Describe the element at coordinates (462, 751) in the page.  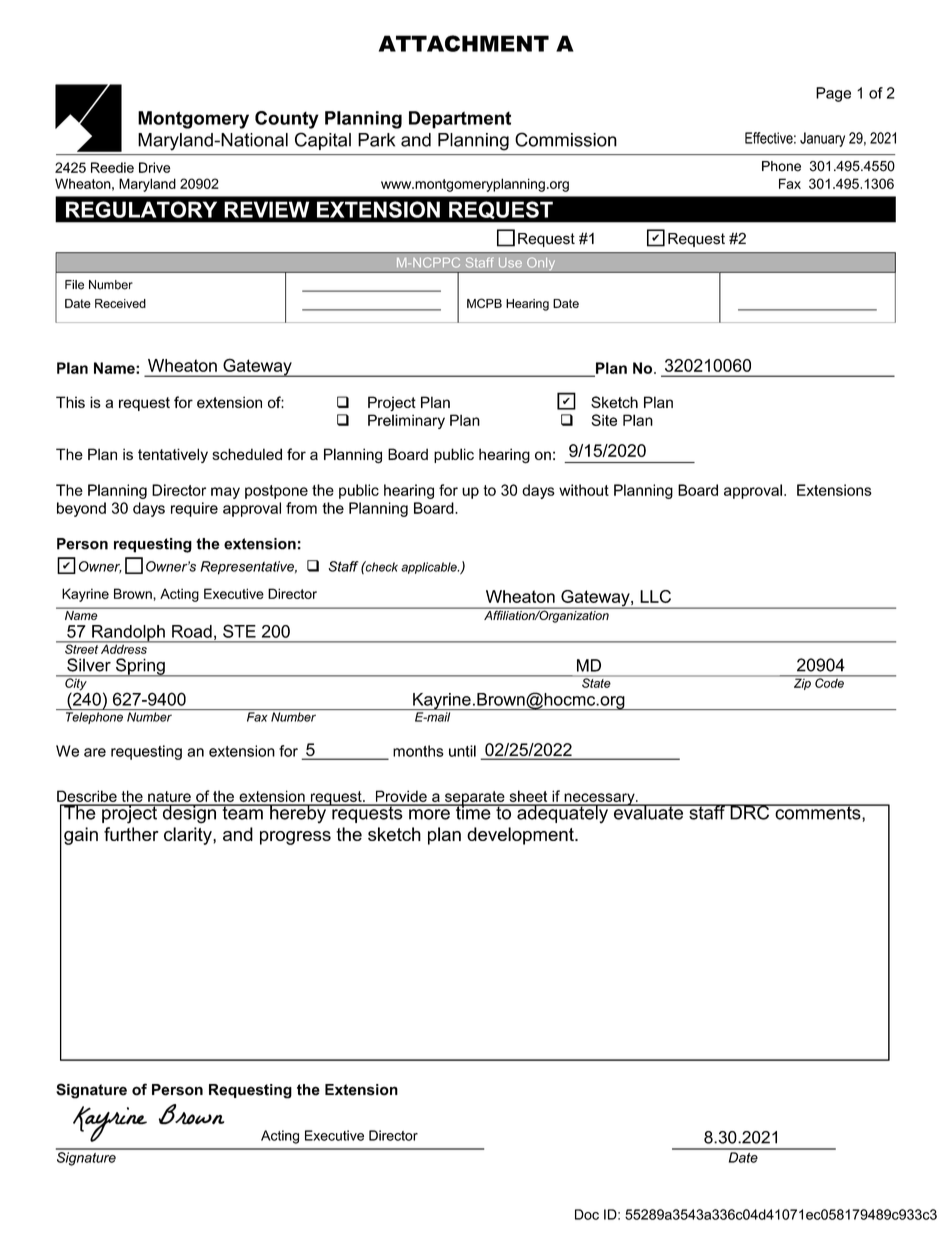
I see `until` at that location.
